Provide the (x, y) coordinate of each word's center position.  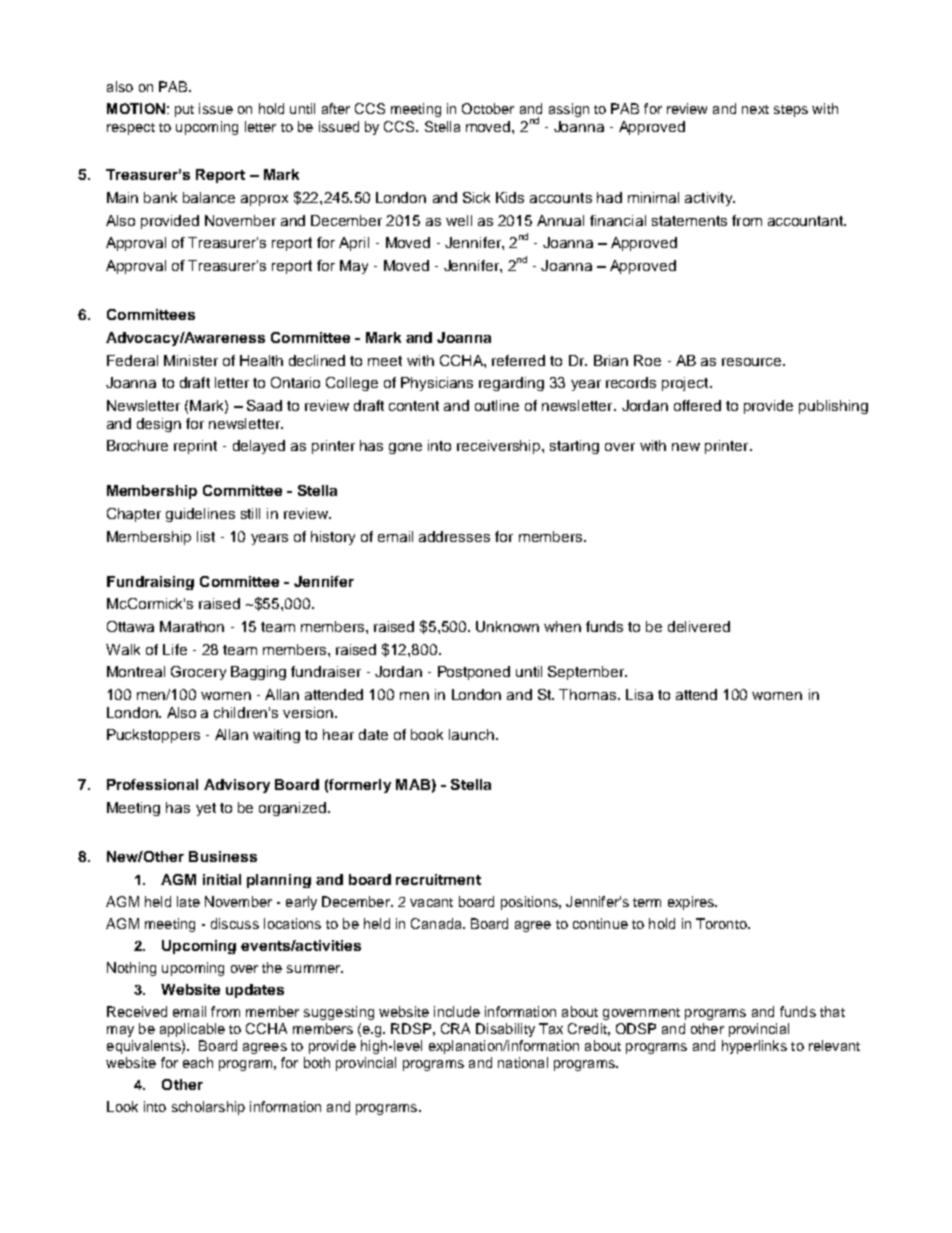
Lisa (639, 694)
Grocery (198, 673)
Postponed (474, 673)
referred (518, 360)
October (488, 108)
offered (697, 405)
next (755, 109)
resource (753, 362)
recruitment (438, 879)
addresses (454, 536)
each (198, 1062)
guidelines (200, 515)
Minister (191, 360)
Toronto (722, 923)
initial (222, 879)
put (184, 111)
